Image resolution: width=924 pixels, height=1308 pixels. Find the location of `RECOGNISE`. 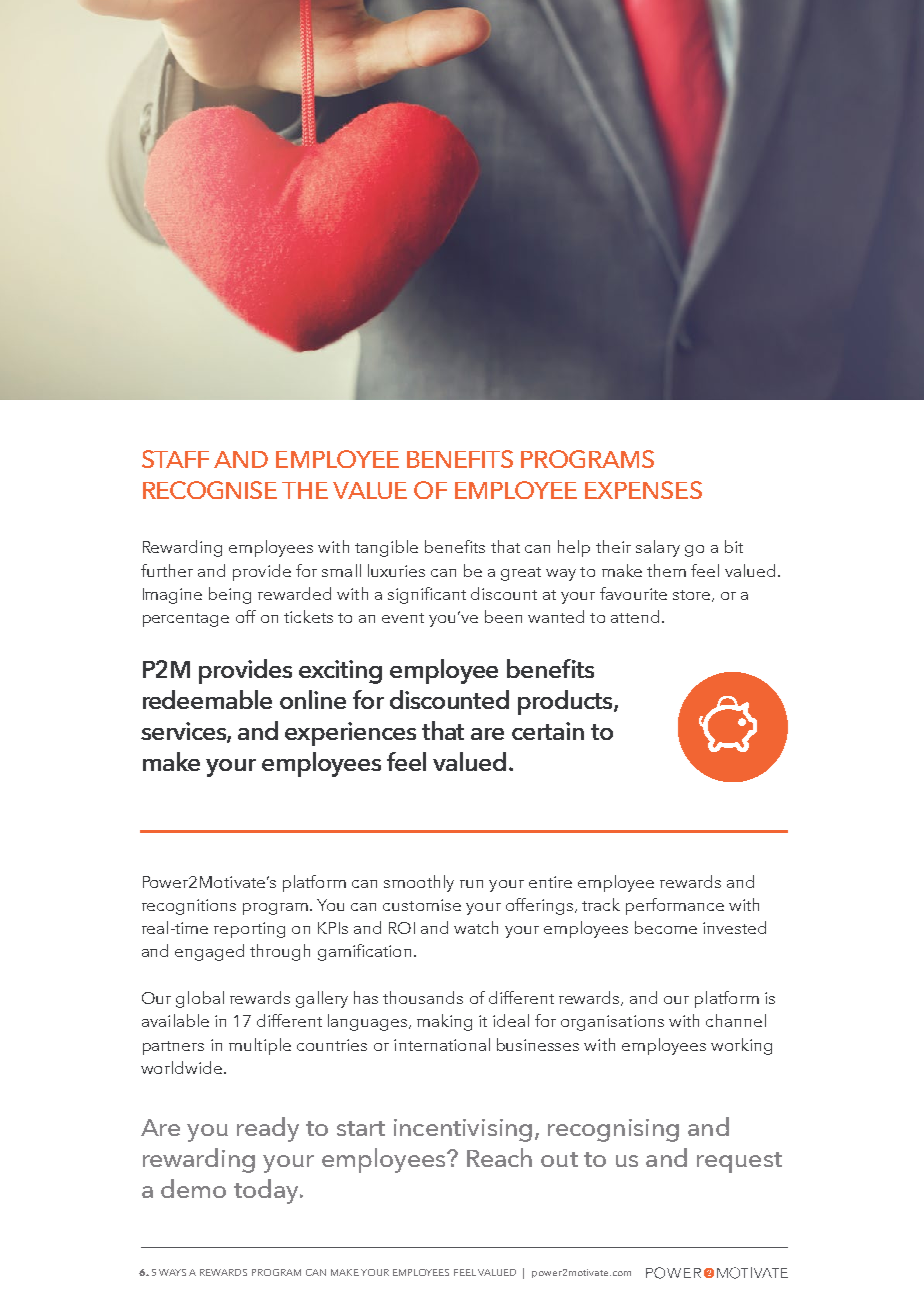

RECOGNISE is located at coordinates (210, 490).
